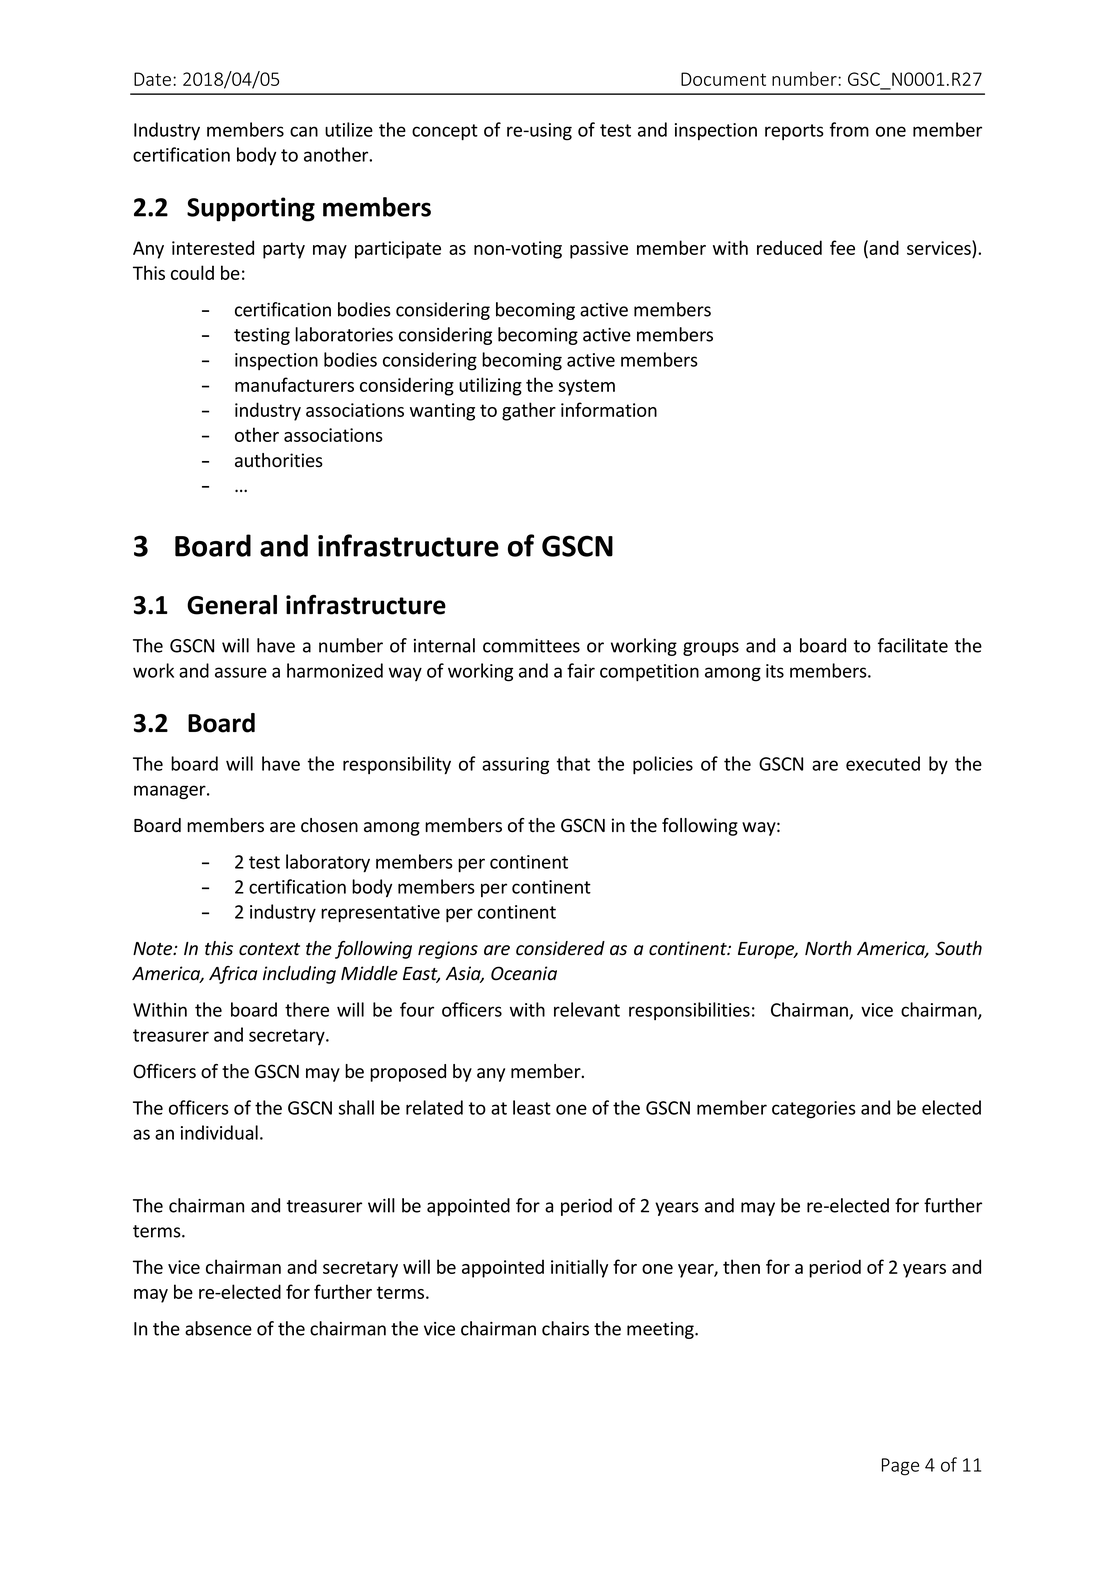 The width and height of the image is (1115, 1576). What do you see at coordinates (219, 1132) in the image?
I see `individual` at bounding box center [219, 1132].
